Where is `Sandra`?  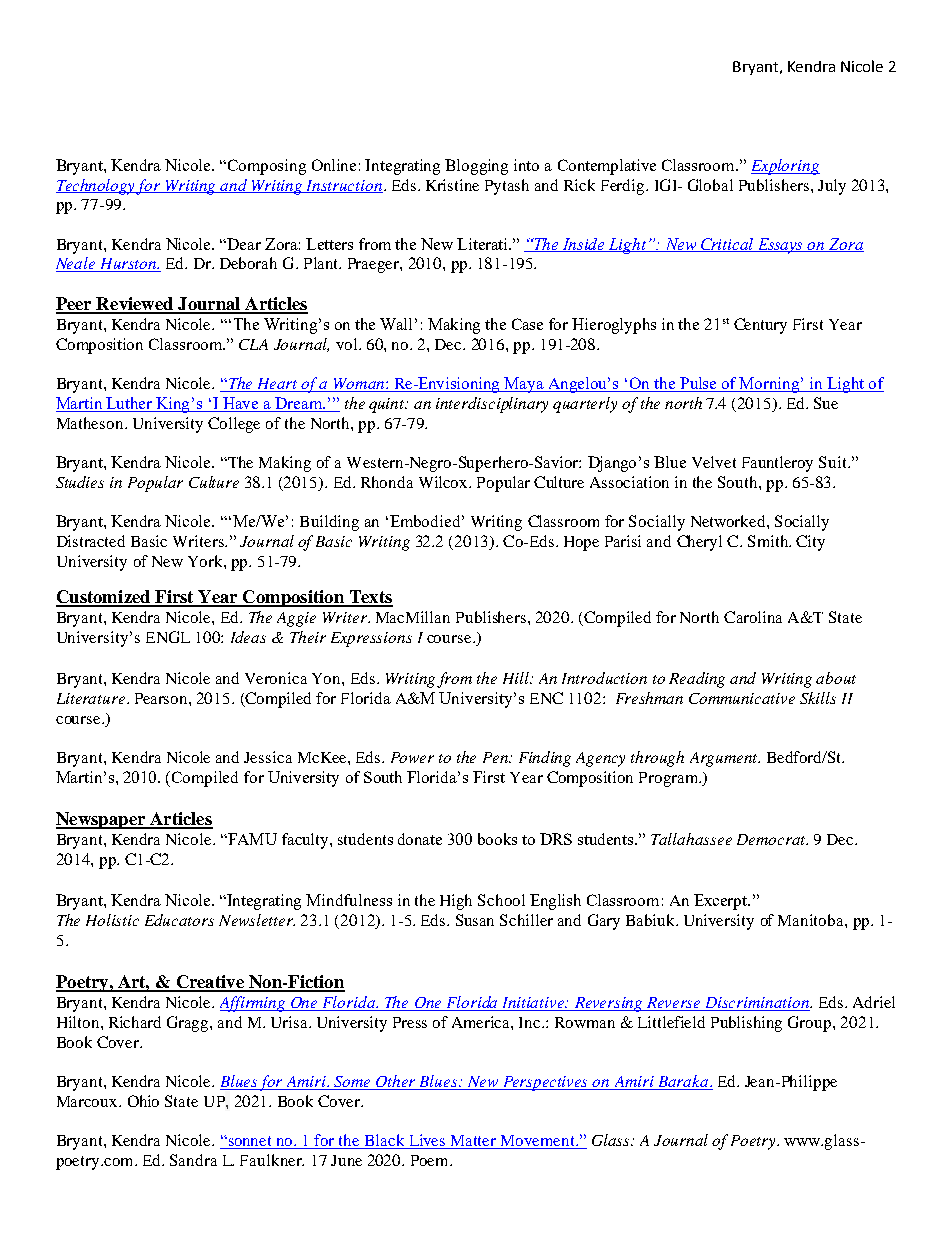
Sandra is located at coordinates (193, 1160).
